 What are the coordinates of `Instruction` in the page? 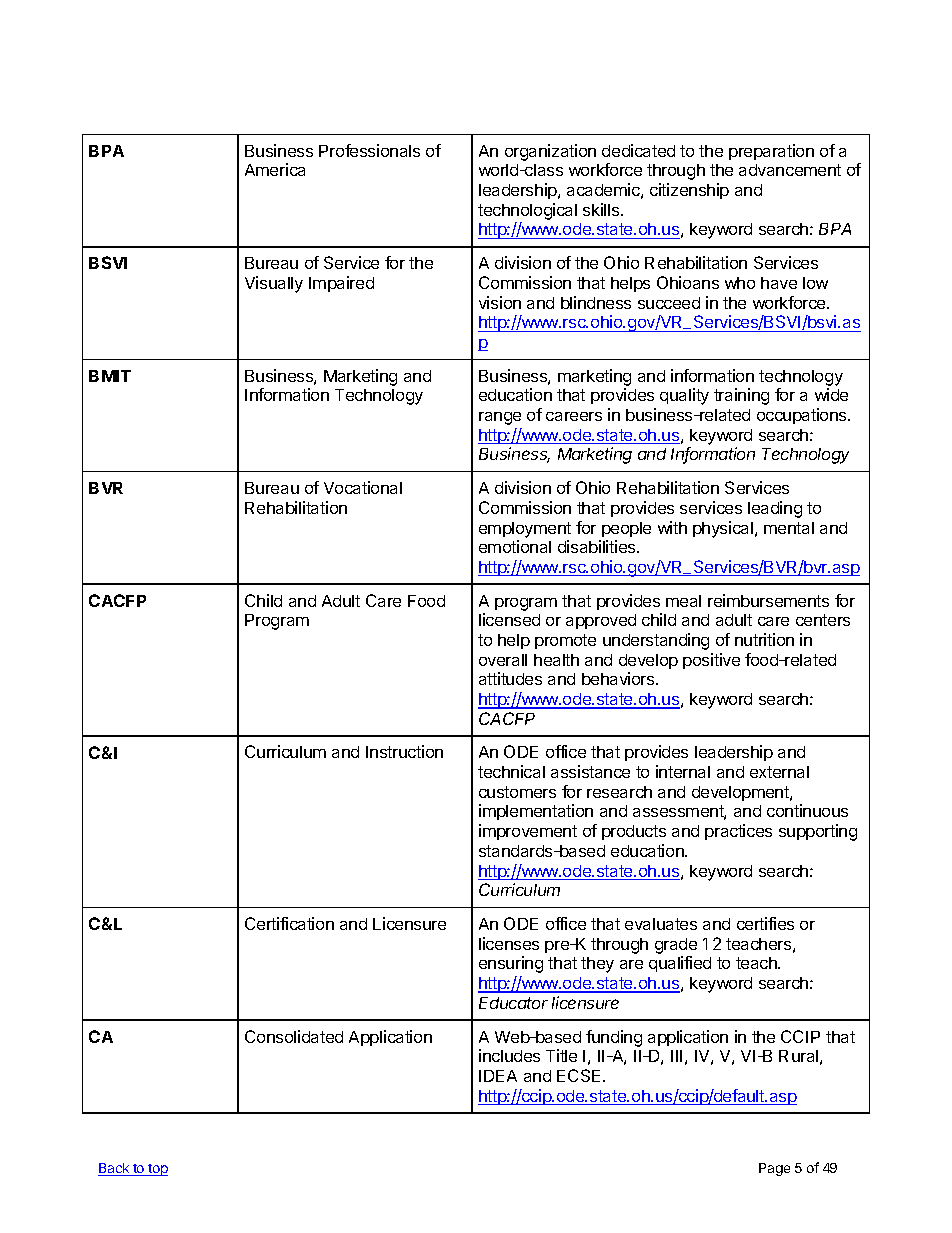 It's located at (404, 751).
